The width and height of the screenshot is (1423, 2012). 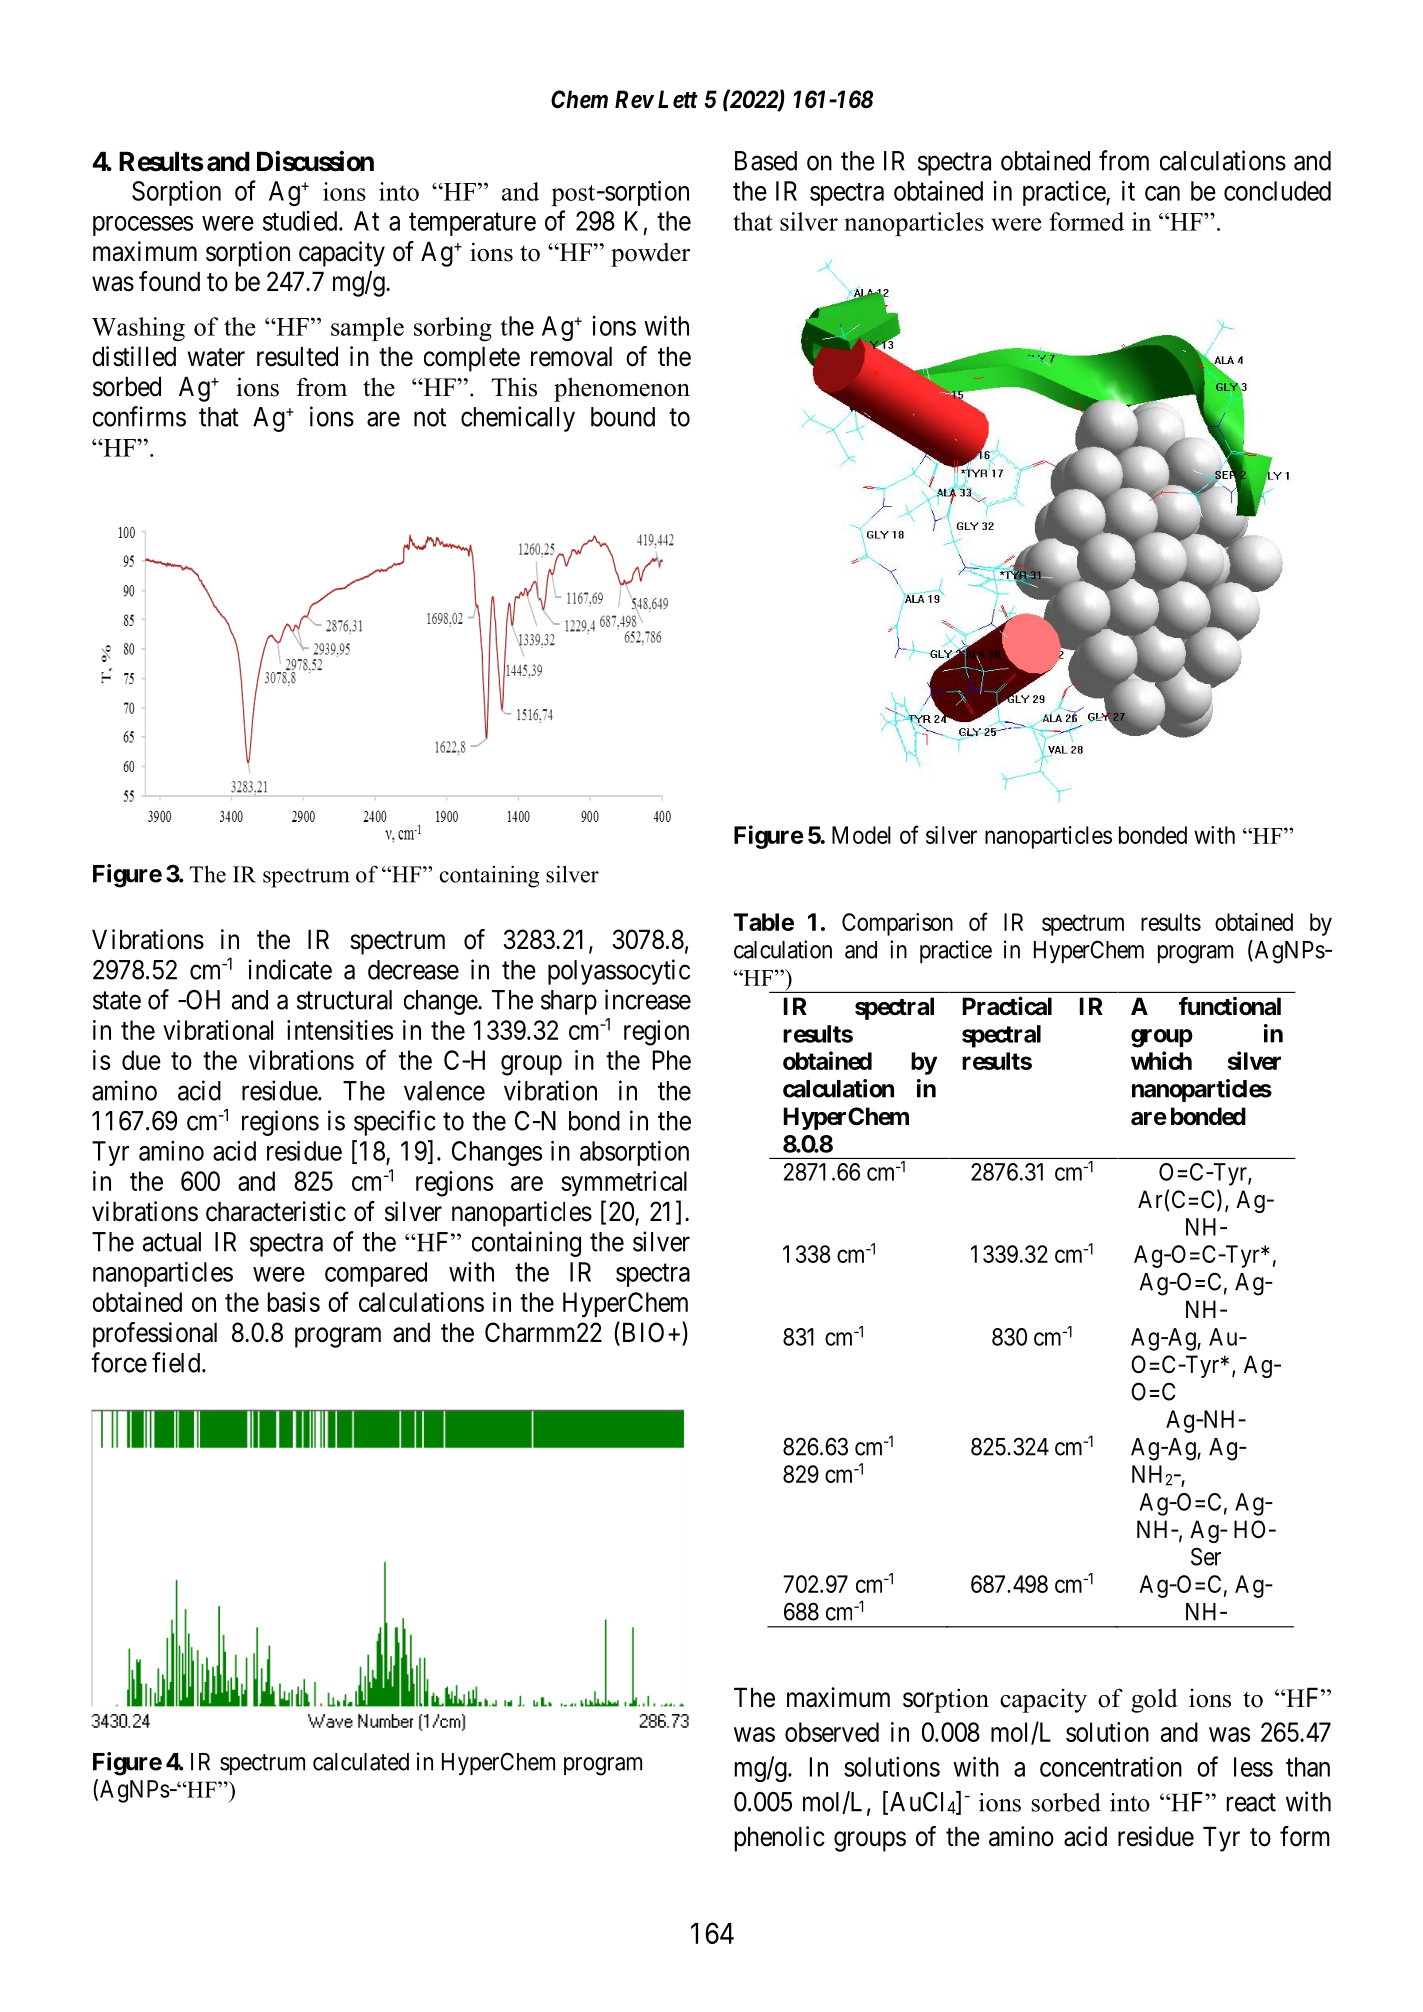 I want to click on increase, so click(x=648, y=999).
